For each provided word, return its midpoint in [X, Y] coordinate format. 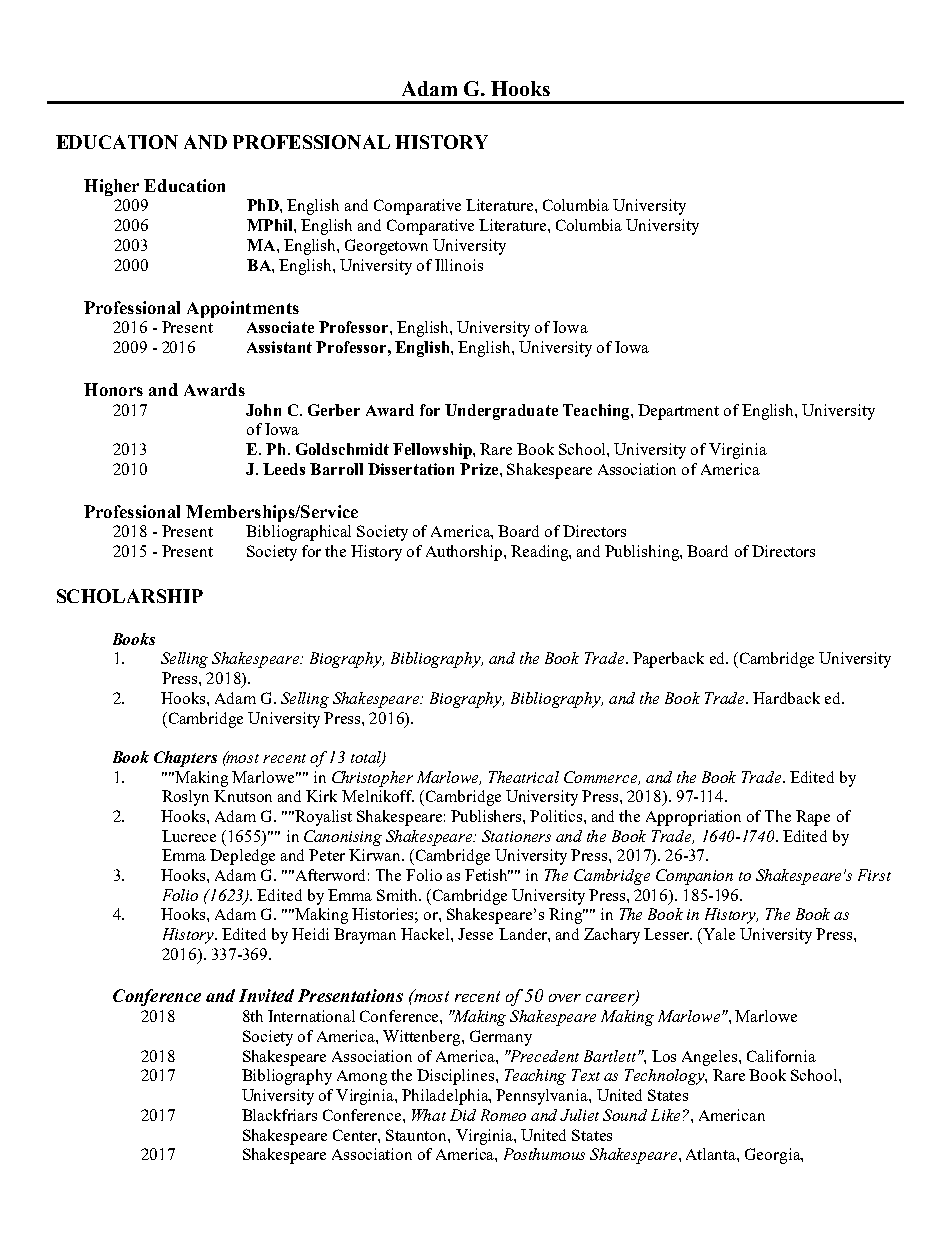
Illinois [459, 265]
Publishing [643, 553]
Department [678, 412]
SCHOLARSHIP [130, 596]
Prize [480, 469]
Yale [718, 934]
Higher [111, 187]
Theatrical [524, 777]
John [263, 410]
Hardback [786, 698]
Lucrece [189, 836]
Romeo [503, 1115]
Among [362, 1077]
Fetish [487, 875]
